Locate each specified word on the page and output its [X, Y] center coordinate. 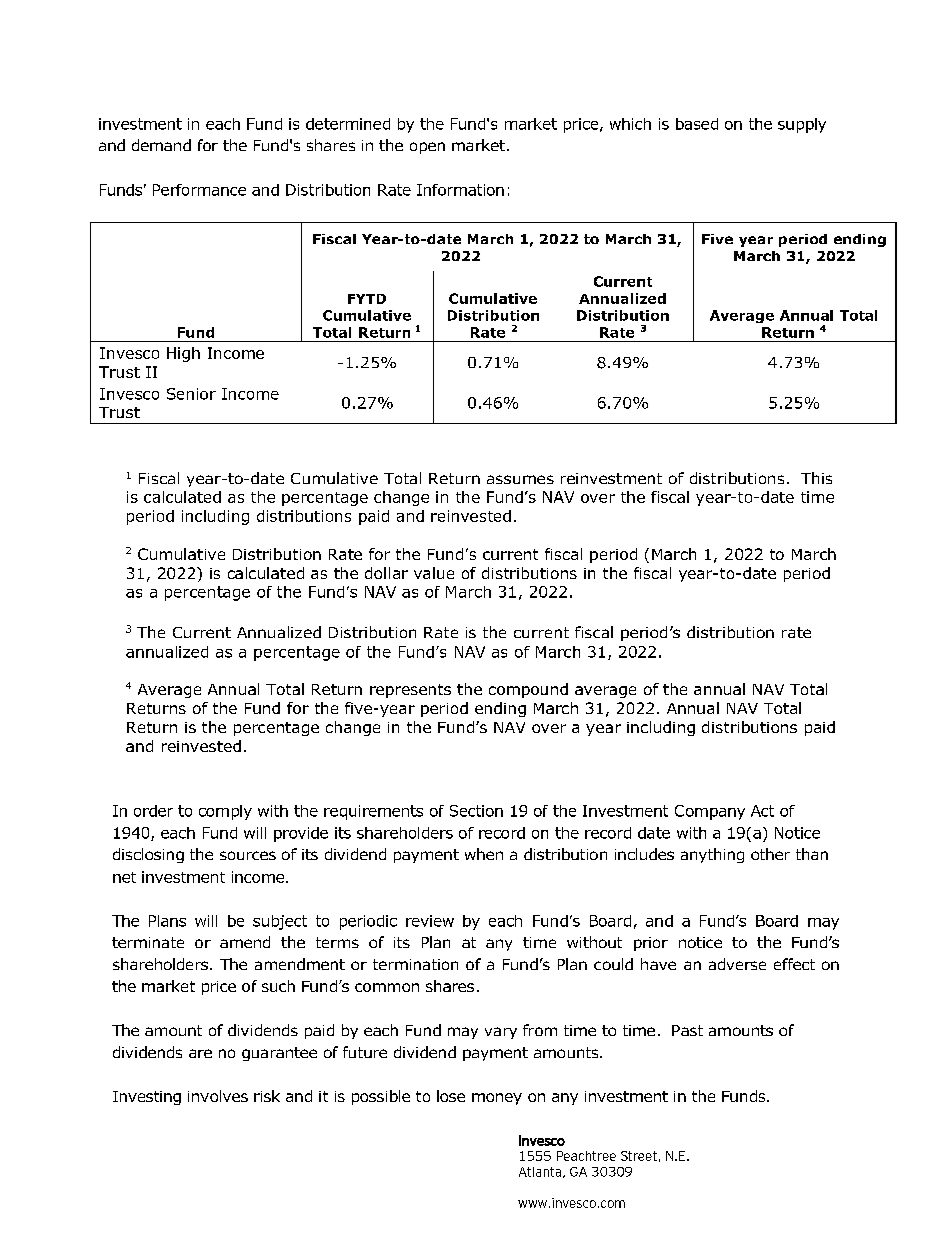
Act [762, 811]
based [697, 124]
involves [218, 1096]
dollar [386, 573]
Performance [199, 190]
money [497, 1099]
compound [528, 690]
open [427, 148]
